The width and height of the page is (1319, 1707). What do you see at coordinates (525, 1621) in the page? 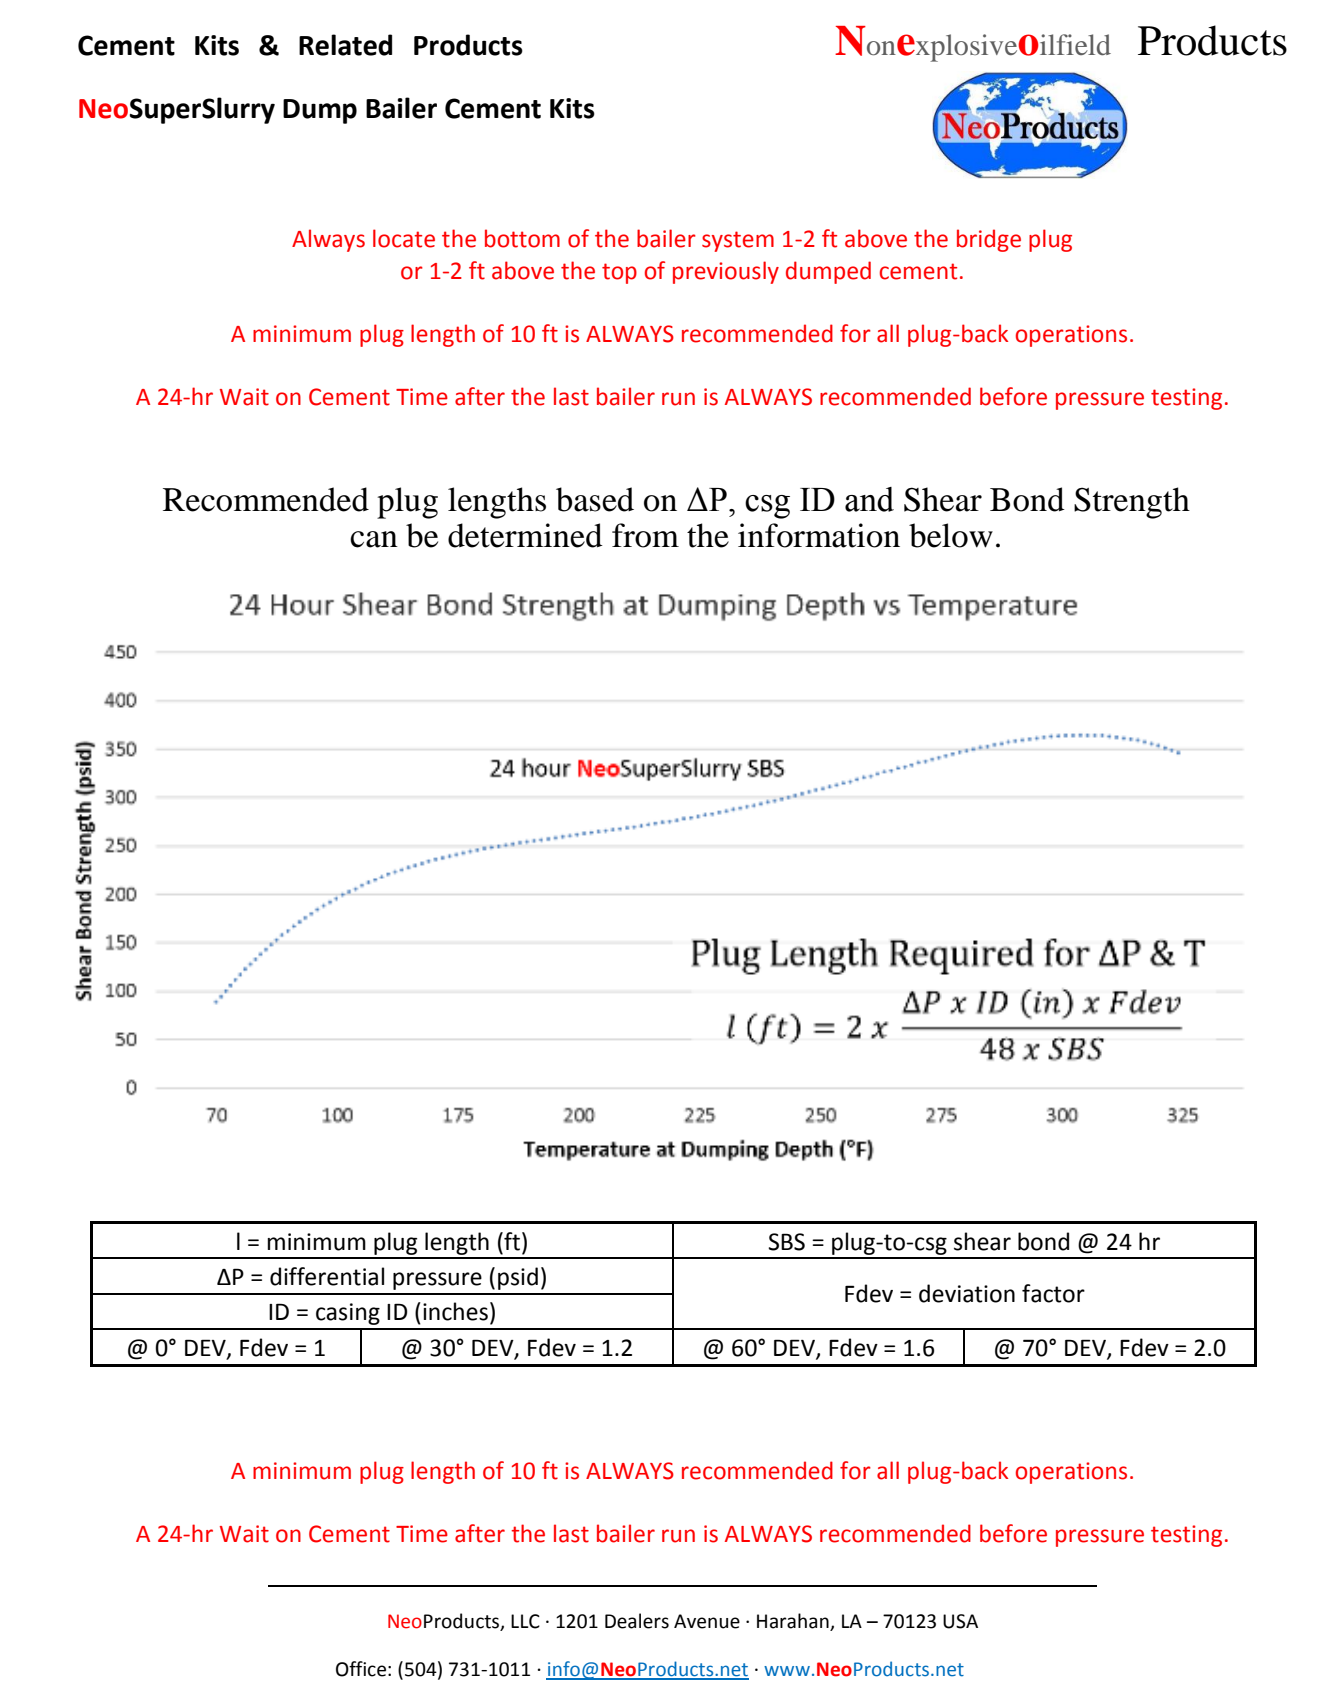
I see `LLC` at bounding box center [525, 1621].
